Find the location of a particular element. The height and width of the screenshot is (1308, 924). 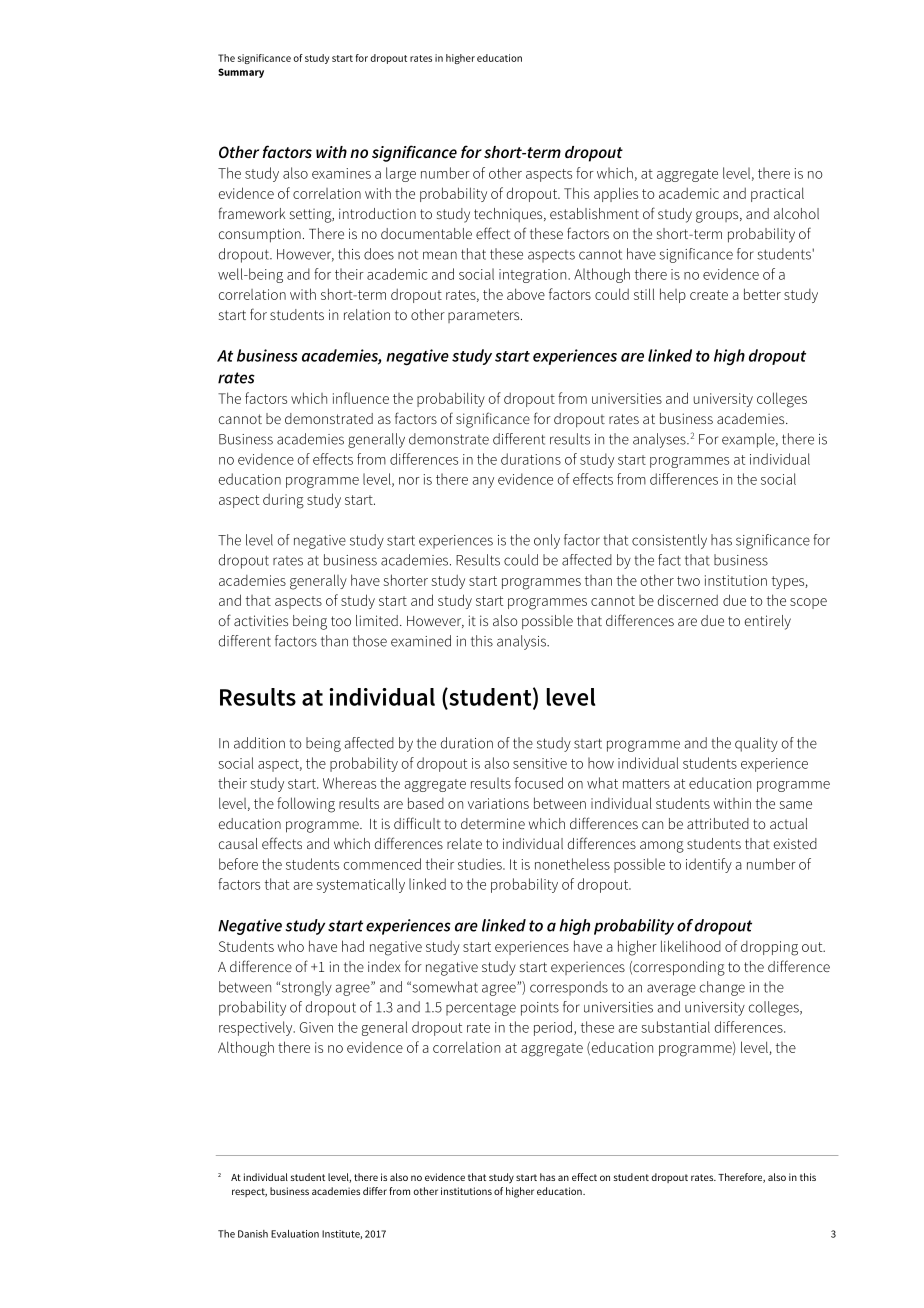

following is located at coordinates (306, 805).
